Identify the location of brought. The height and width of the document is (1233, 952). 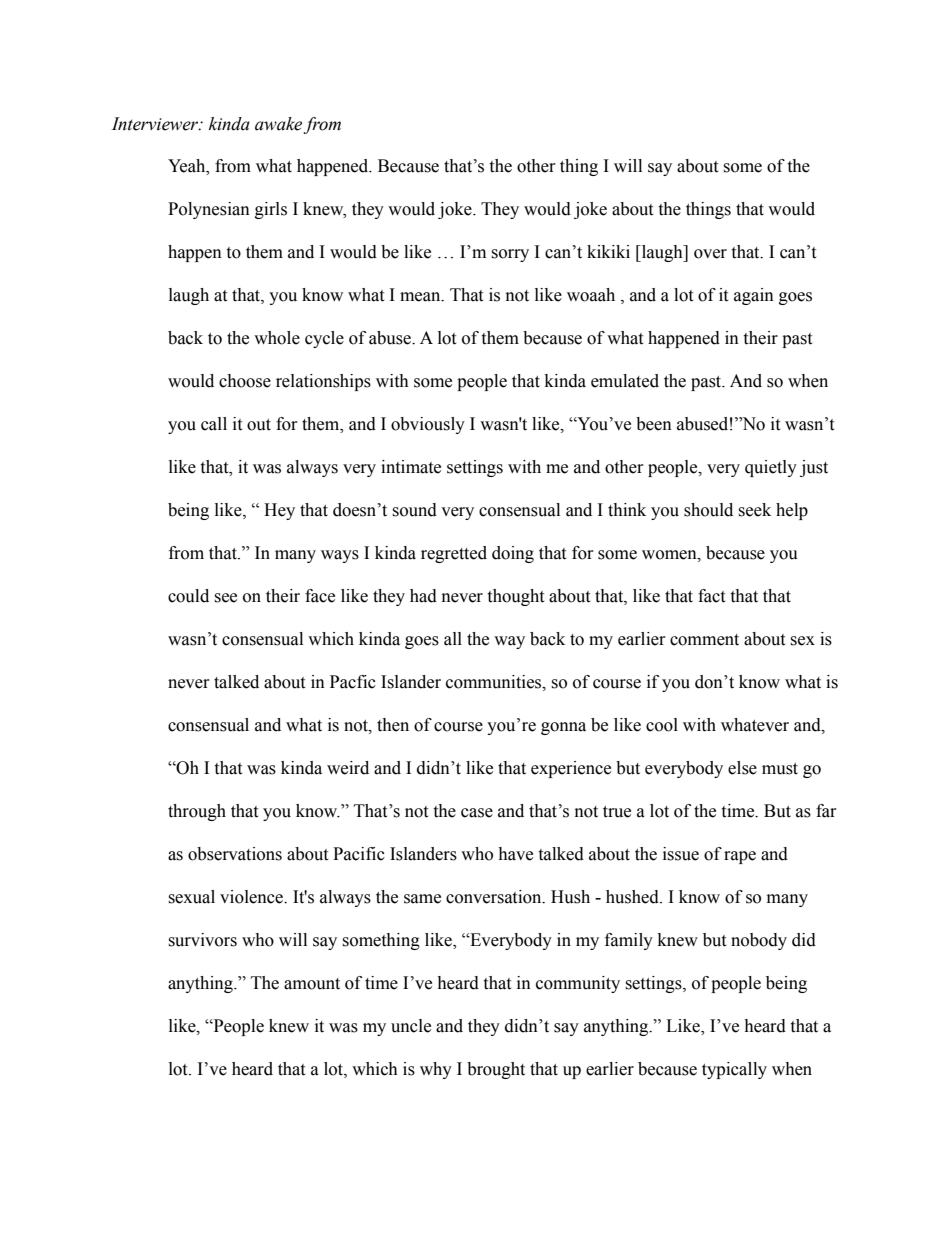
(496, 1070).
